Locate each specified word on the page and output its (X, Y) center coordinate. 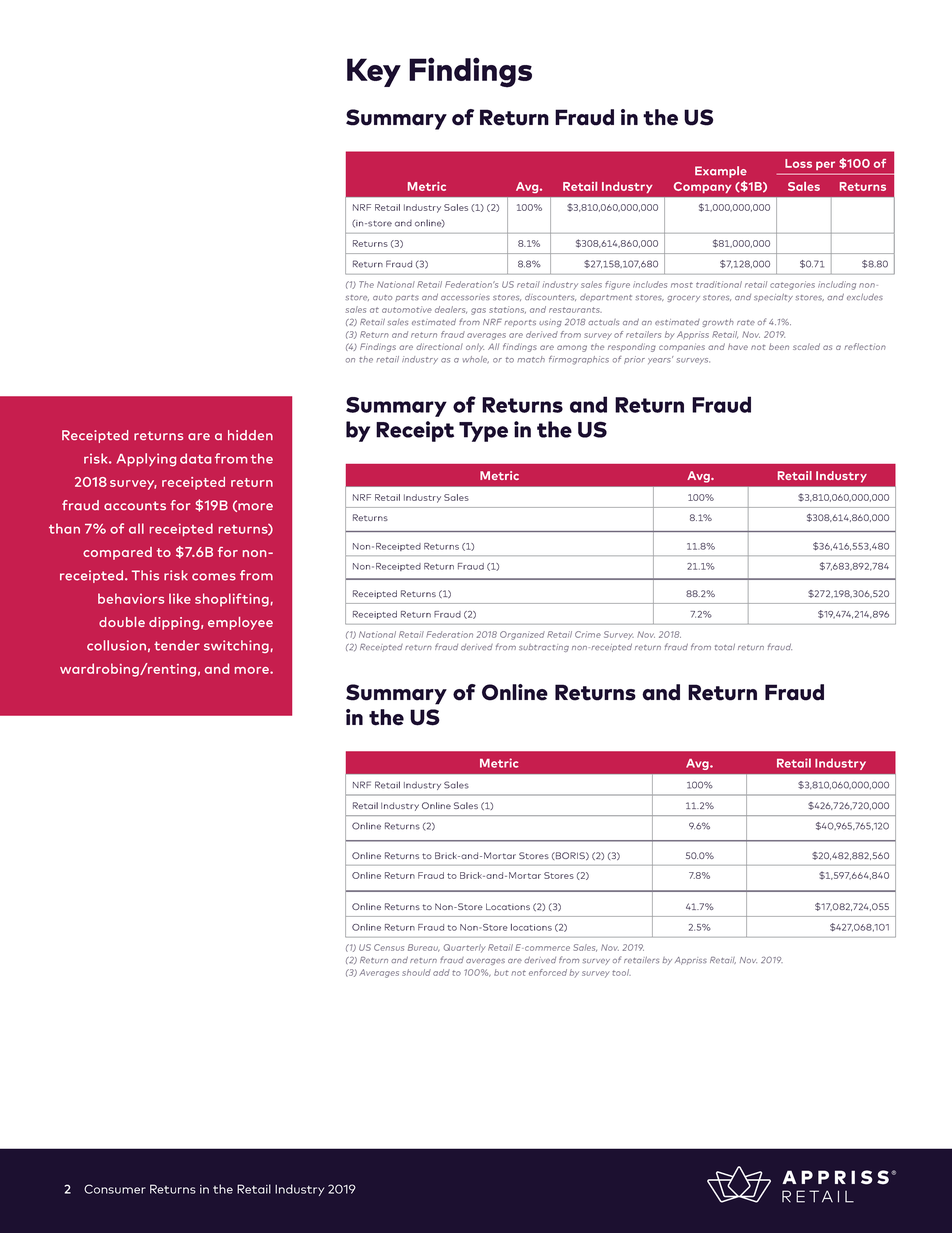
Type (483, 432)
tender (177, 645)
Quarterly (465, 948)
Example (721, 172)
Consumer (115, 1189)
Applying (146, 460)
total (725, 647)
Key (374, 72)
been (779, 346)
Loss (798, 163)
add (441, 972)
